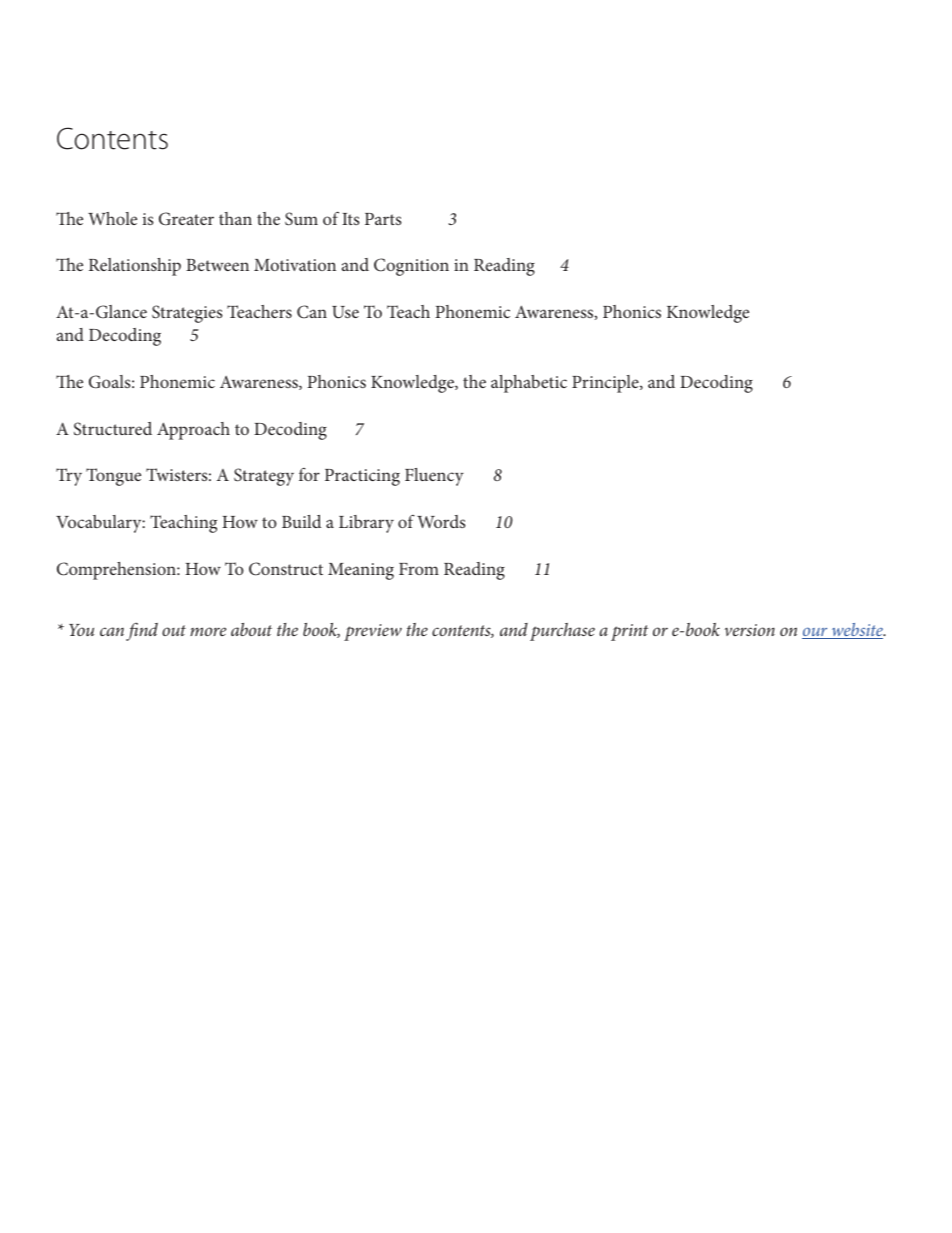 The image size is (952, 1233). I want to click on alphabetic, so click(529, 384).
